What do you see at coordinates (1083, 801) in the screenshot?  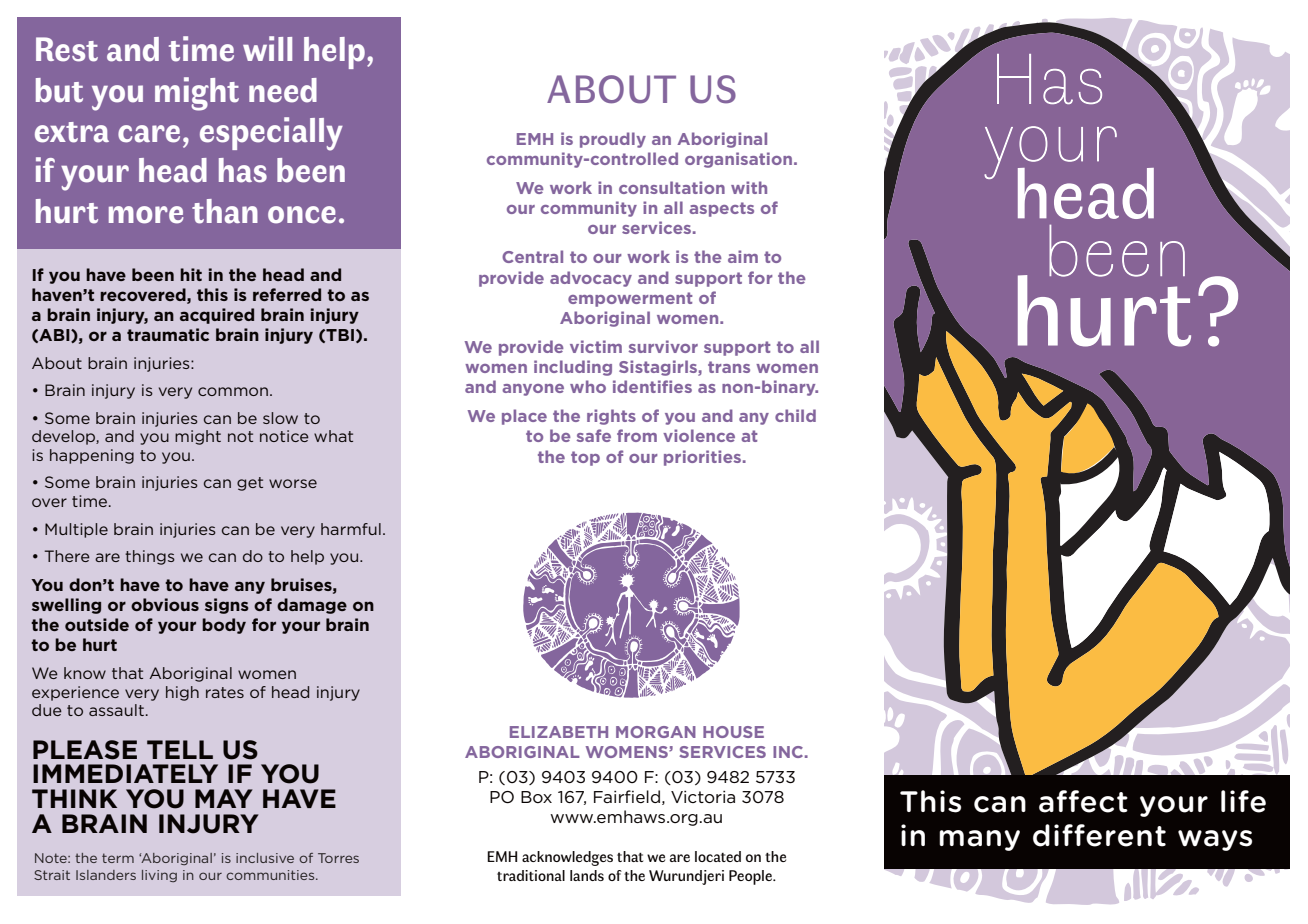 I see `affect` at bounding box center [1083, 801].
